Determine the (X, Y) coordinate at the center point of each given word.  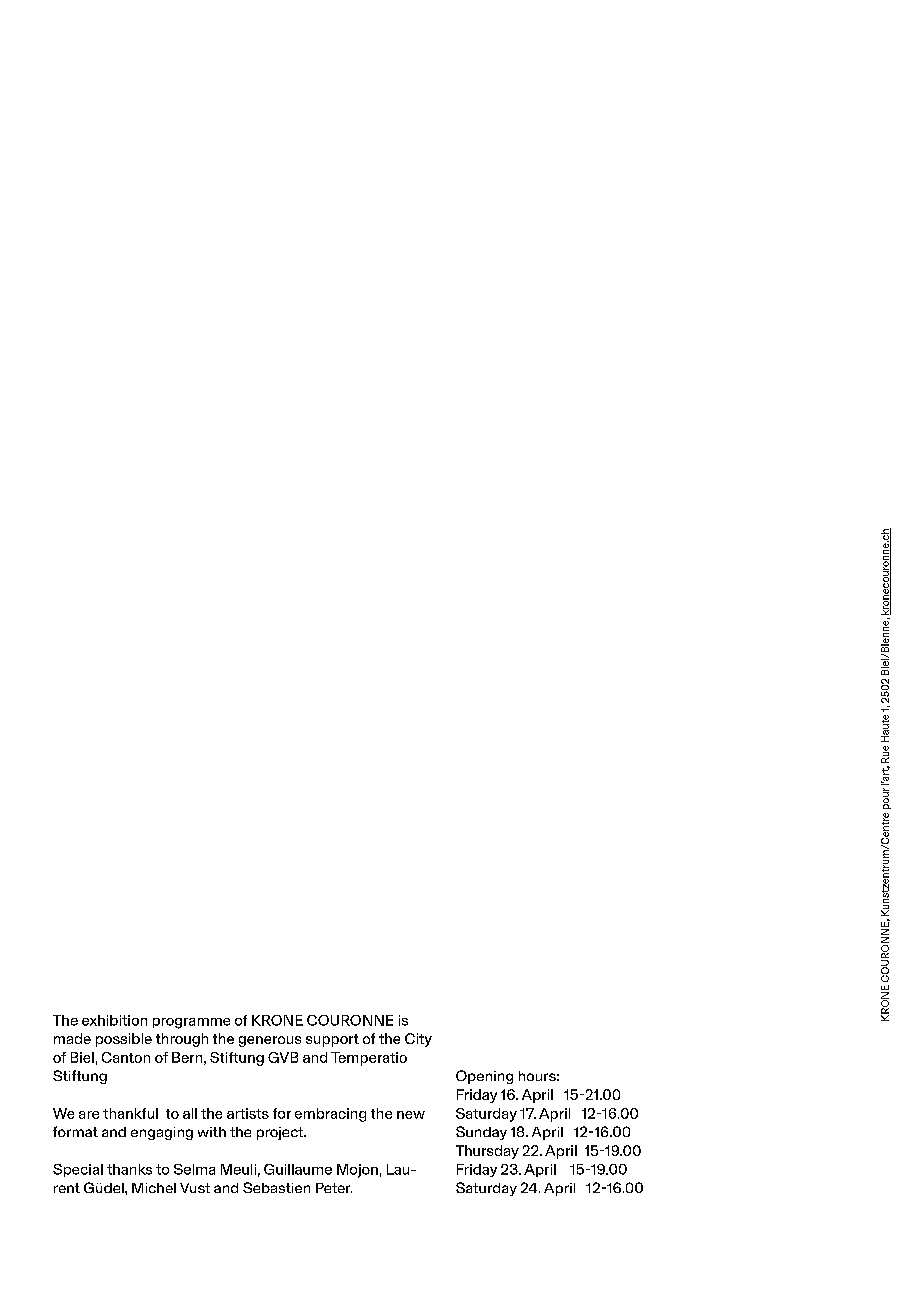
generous (270, 1041)
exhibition (114, 1020)
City (418, 1040)
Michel (154, 1188)
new (411, 1115)
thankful (130, 1113)
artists (248, 1113)
